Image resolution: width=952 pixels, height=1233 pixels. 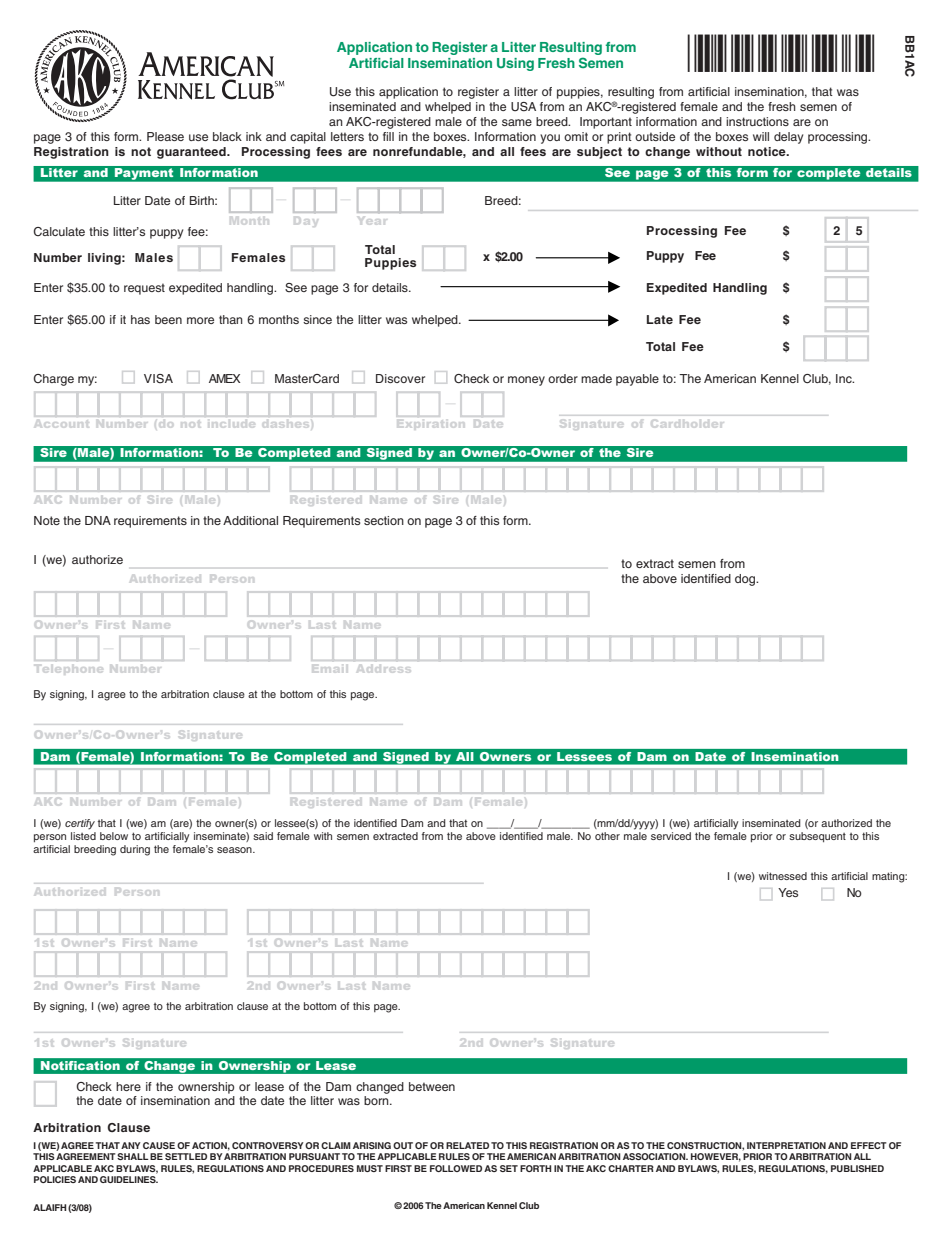 What do you see at coordinates (192, 153) in the image?
I see `guaranteed` at bounding box center [192, 153].
